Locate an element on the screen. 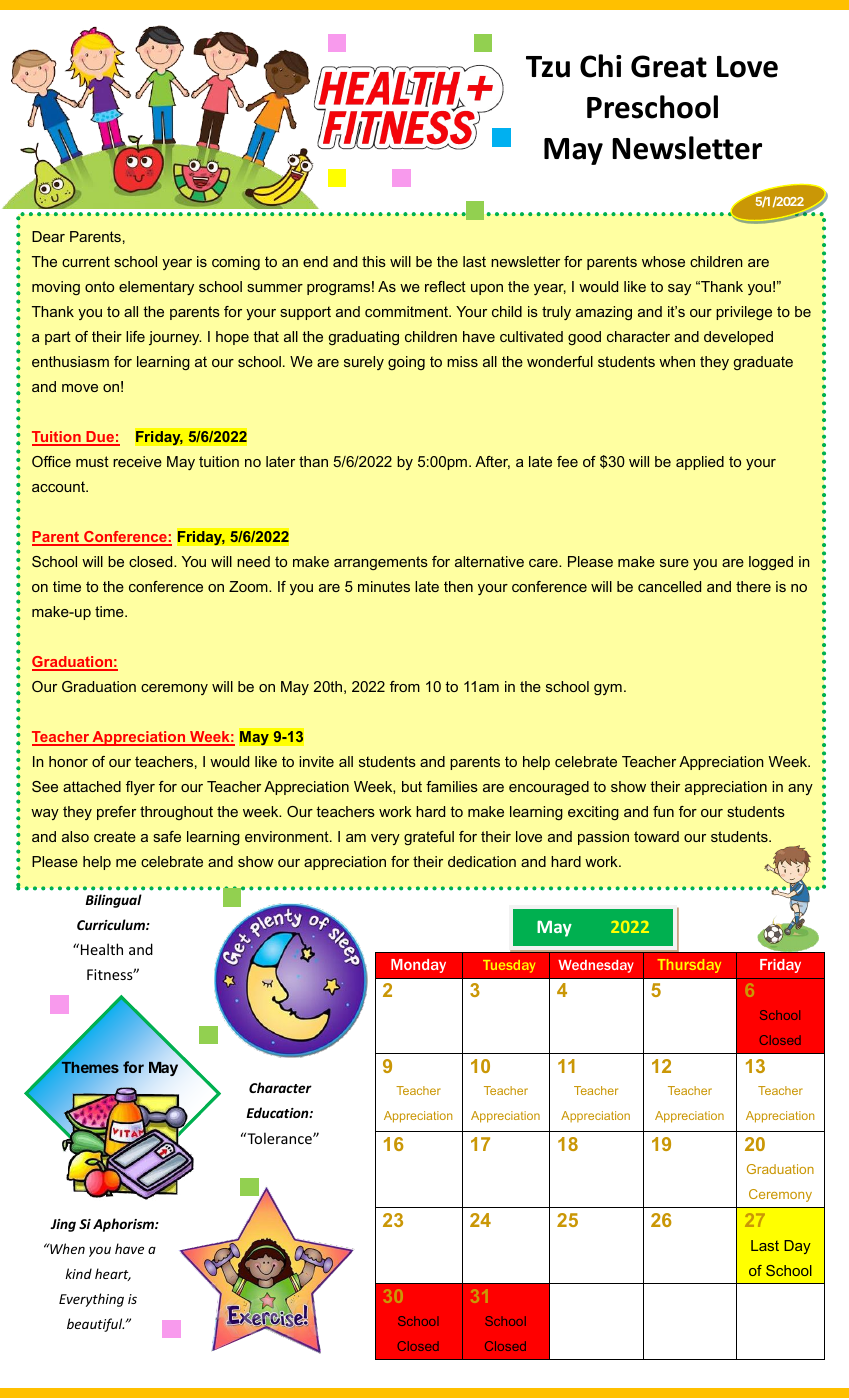 This screenshot has width=849, height=1400. beautiful is located at coordinates (95, 1325).
